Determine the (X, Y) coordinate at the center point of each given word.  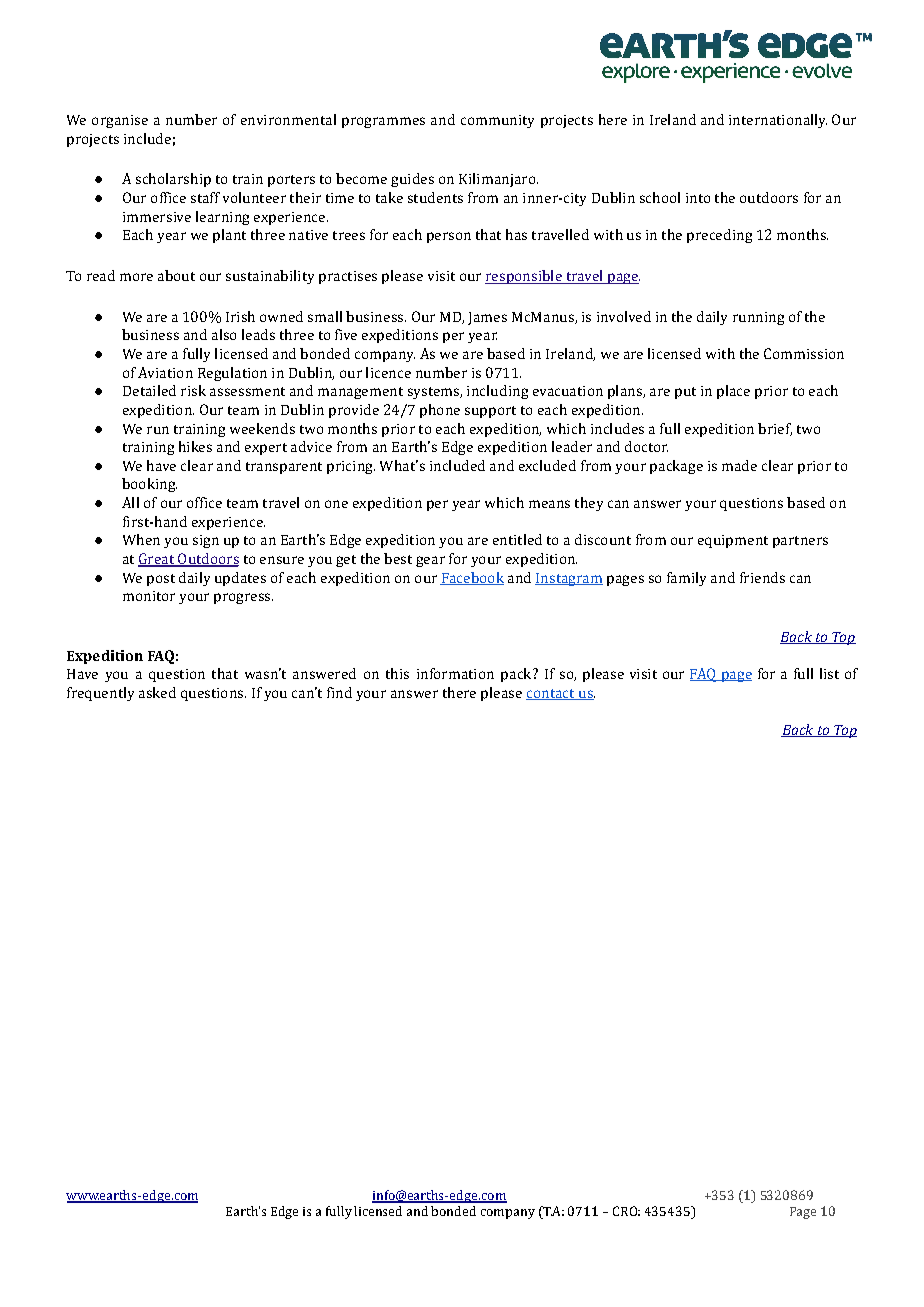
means (549, 504)
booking (149, 485)
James (487, 318)
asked (157, 692)
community (497, 121)
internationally (778, 121)
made (739, 465)
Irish (240, 316)
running (758, 318)
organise (120, 121)
